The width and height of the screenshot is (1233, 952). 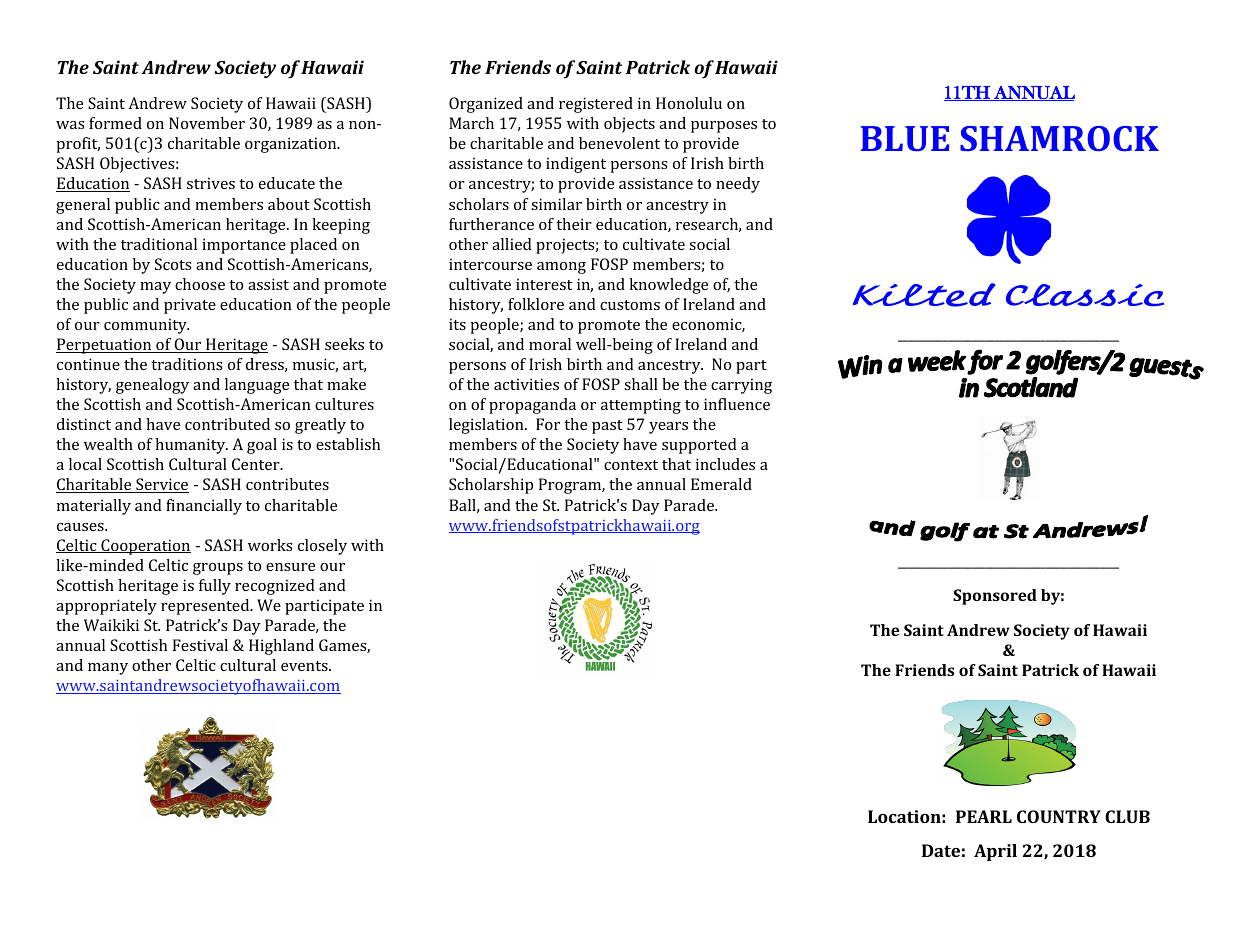 I want to click on Kilted, so click(x=924, y=295).
